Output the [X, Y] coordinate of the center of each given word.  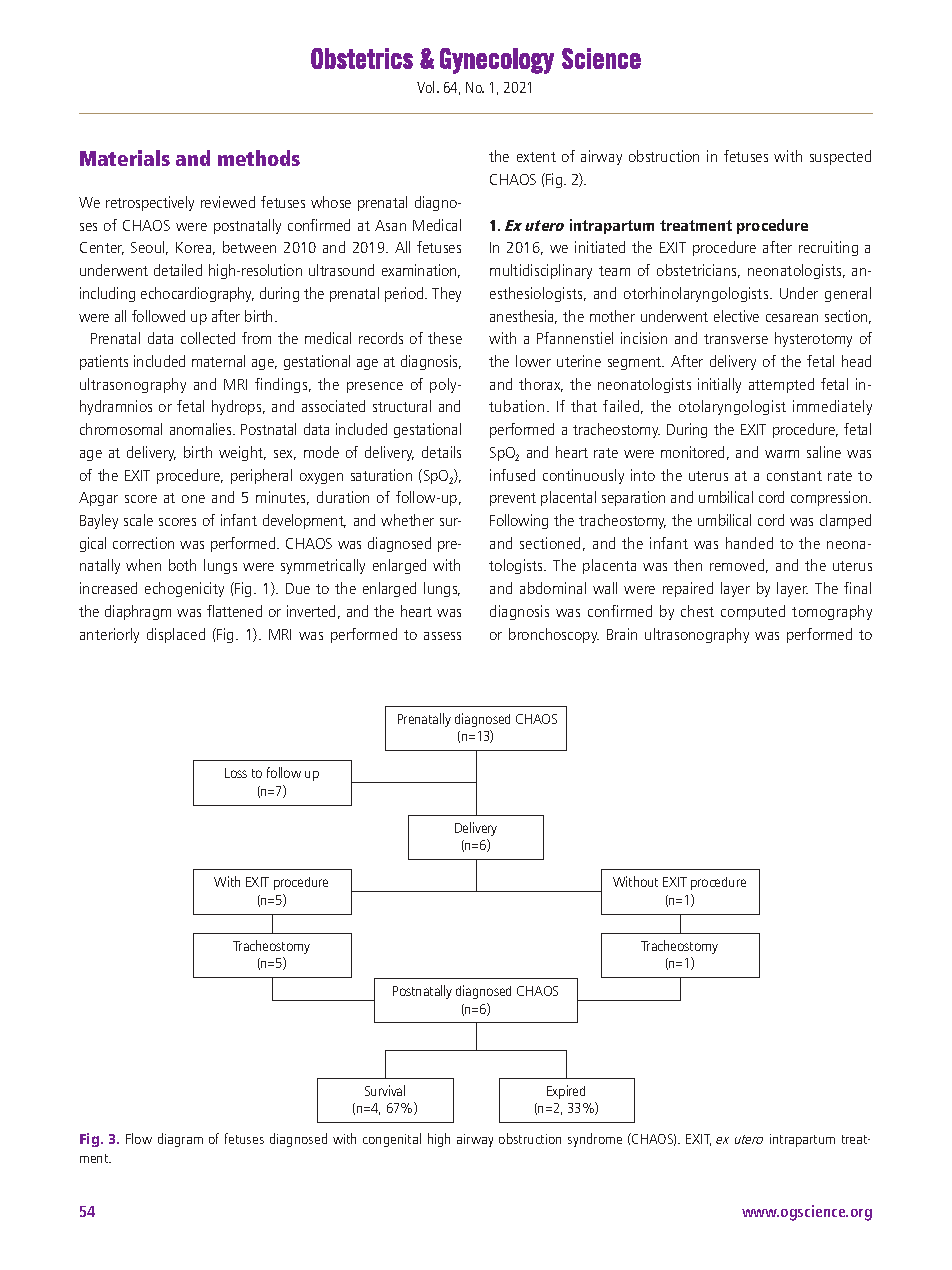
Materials [125, 158]
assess [442, 636]
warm [782, 454]
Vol [425, 87]
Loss [236, 773]
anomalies [202, 429]
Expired [566, 1092]
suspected [840, 157]
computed [753, 612]
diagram [180, 1140]
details [441, 452]
